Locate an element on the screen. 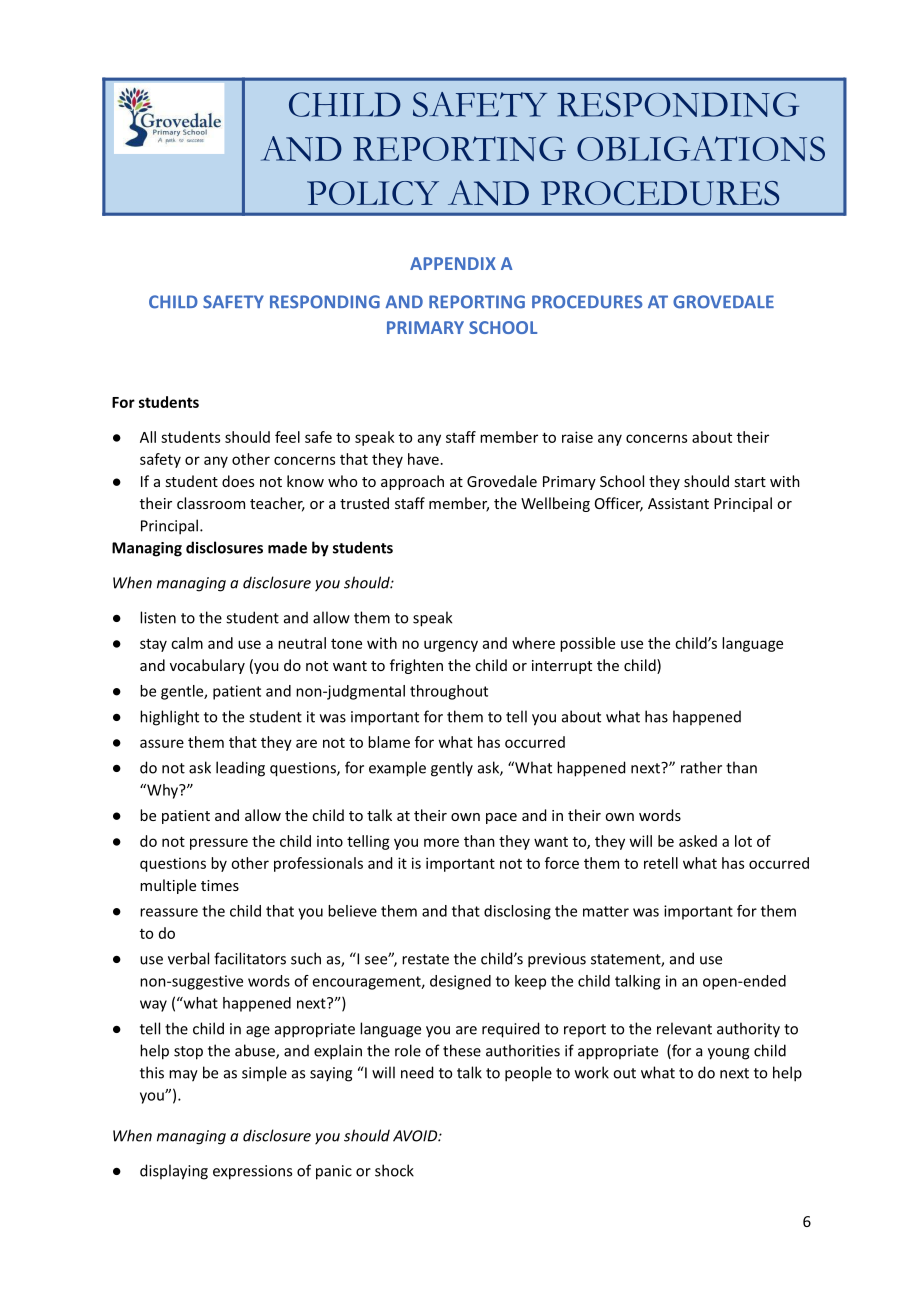  expressions is located at coordinates (252, 1172).
